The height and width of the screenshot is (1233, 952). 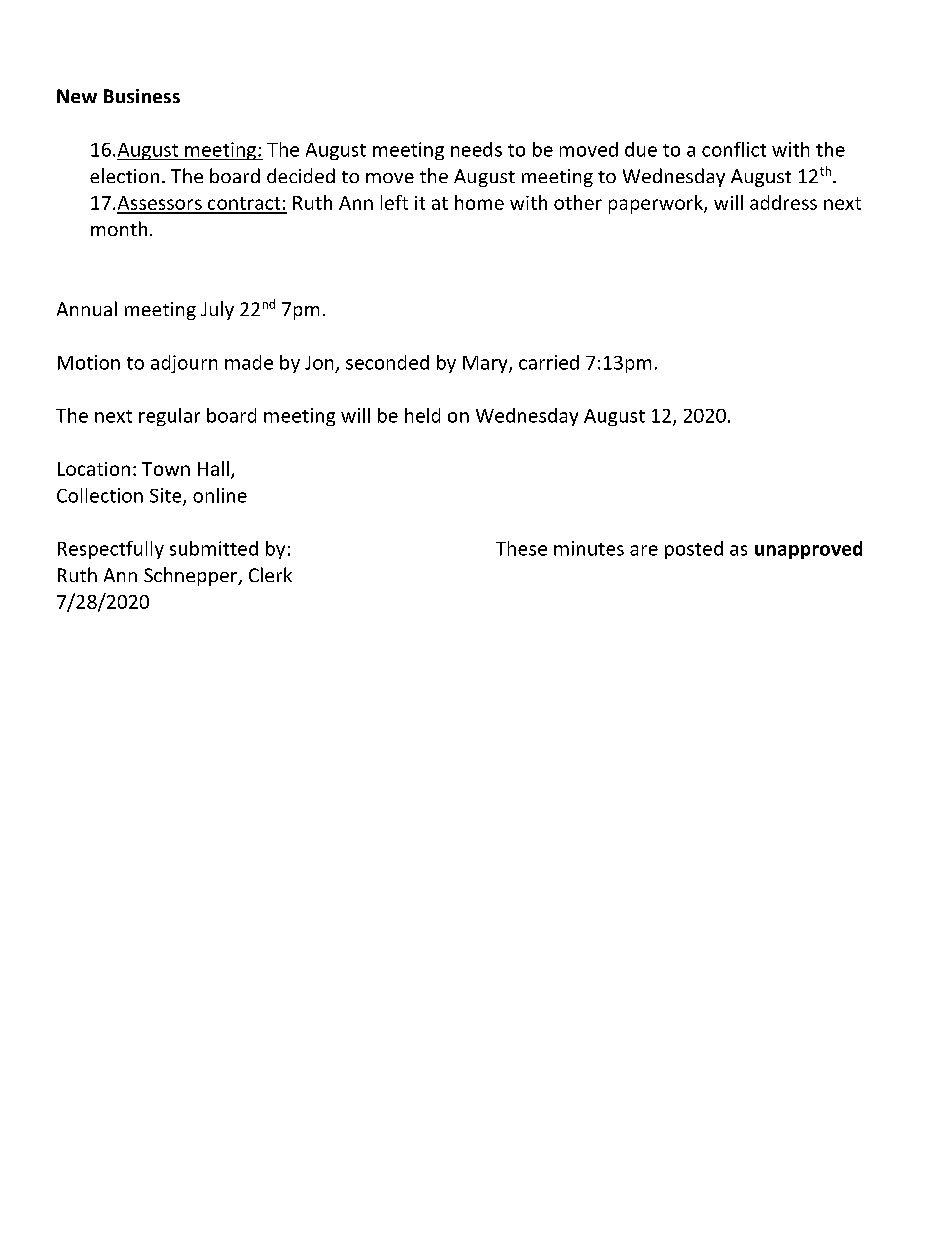 I want to click on These, so click(x=521, y=548).
